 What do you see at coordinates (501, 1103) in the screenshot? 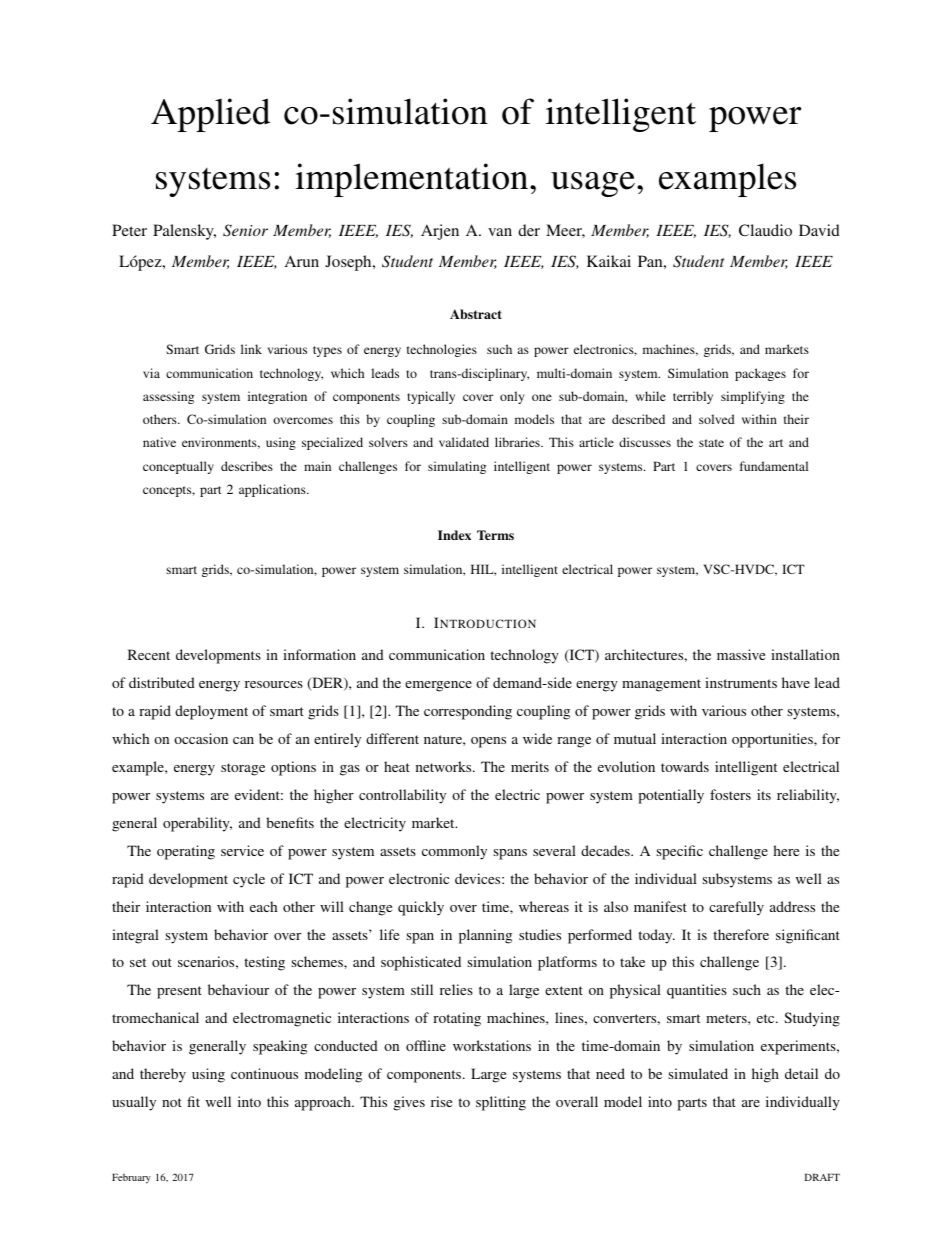
I see `splitting` at bounding box center [501, 1103].
